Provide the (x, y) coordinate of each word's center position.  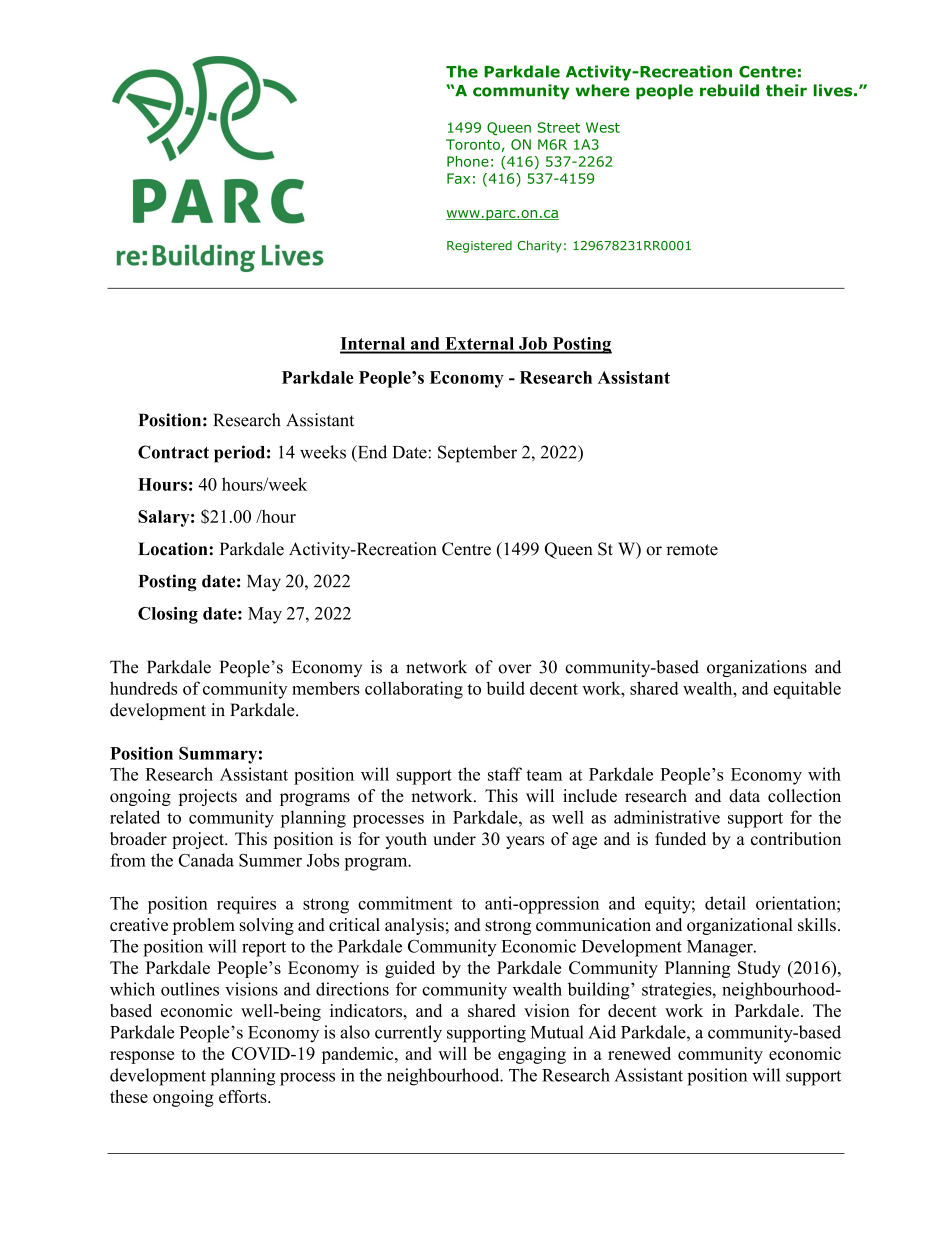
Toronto (473, 144)
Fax (458, 178)
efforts (244, 1096)
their (786, 90)
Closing (168, 615)
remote (692, 550)
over (515, 669)
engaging (532, 1055)
